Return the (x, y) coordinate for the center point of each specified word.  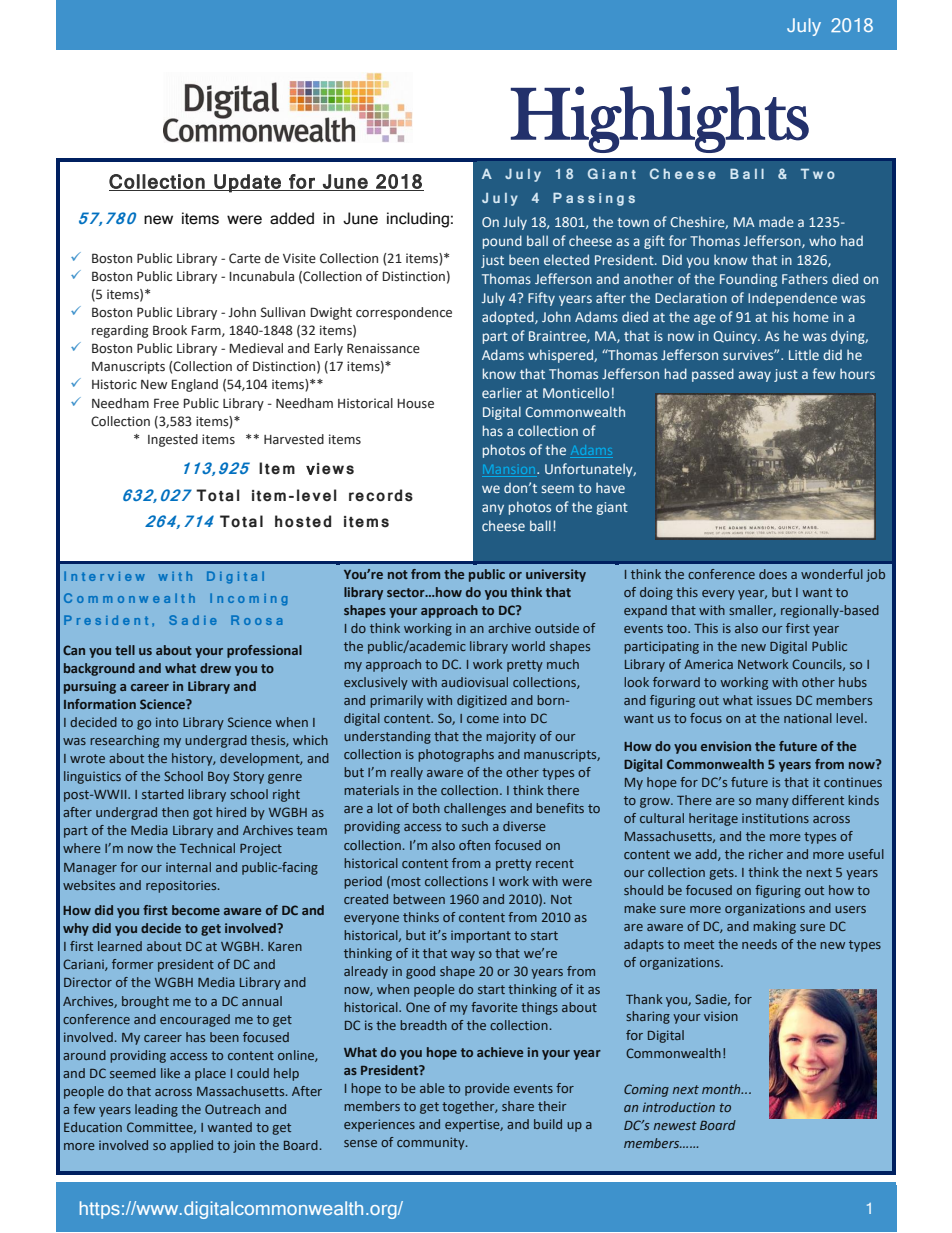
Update (247, 183)
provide (487, 1089)
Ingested (173, 440)
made (776, 221)
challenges (475, 809)
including (418, 220)
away (754, 376)
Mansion (510, 471)
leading (156, 1110)
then (175, 812)
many (772, 803)
